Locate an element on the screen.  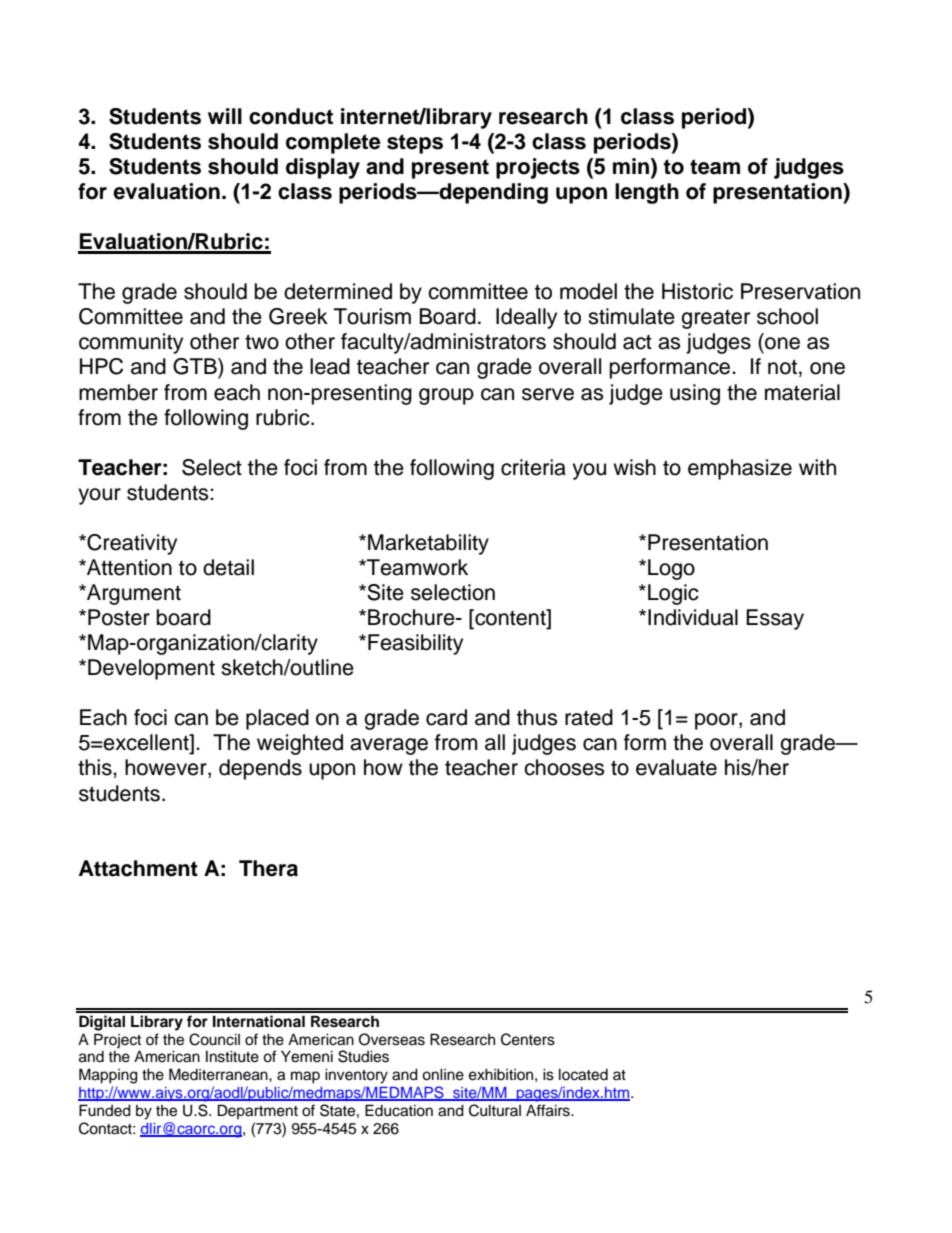
Mediterranean is located at coordinates (219, 1074).
